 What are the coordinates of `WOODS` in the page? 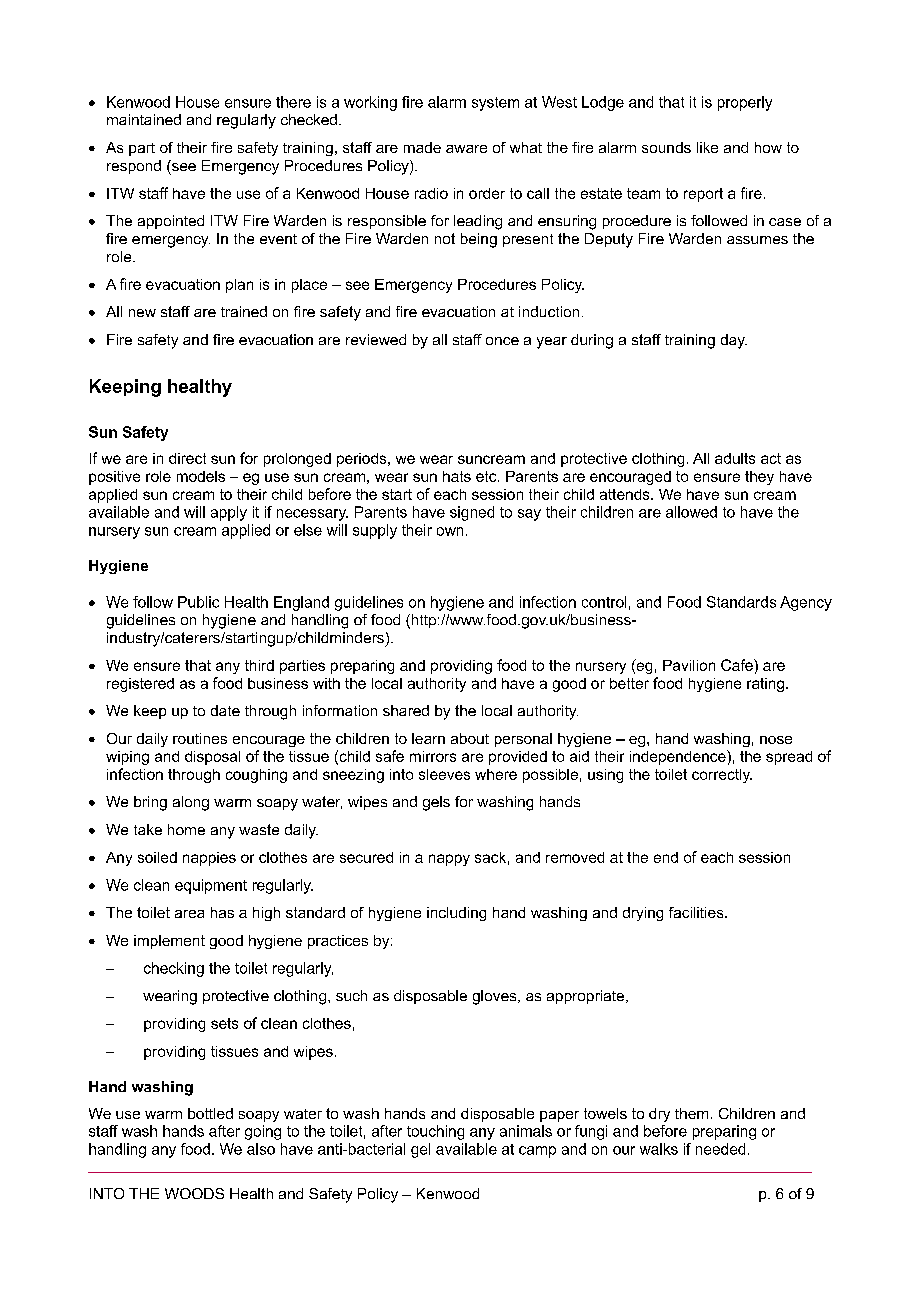 It's located at (194, 1193).
